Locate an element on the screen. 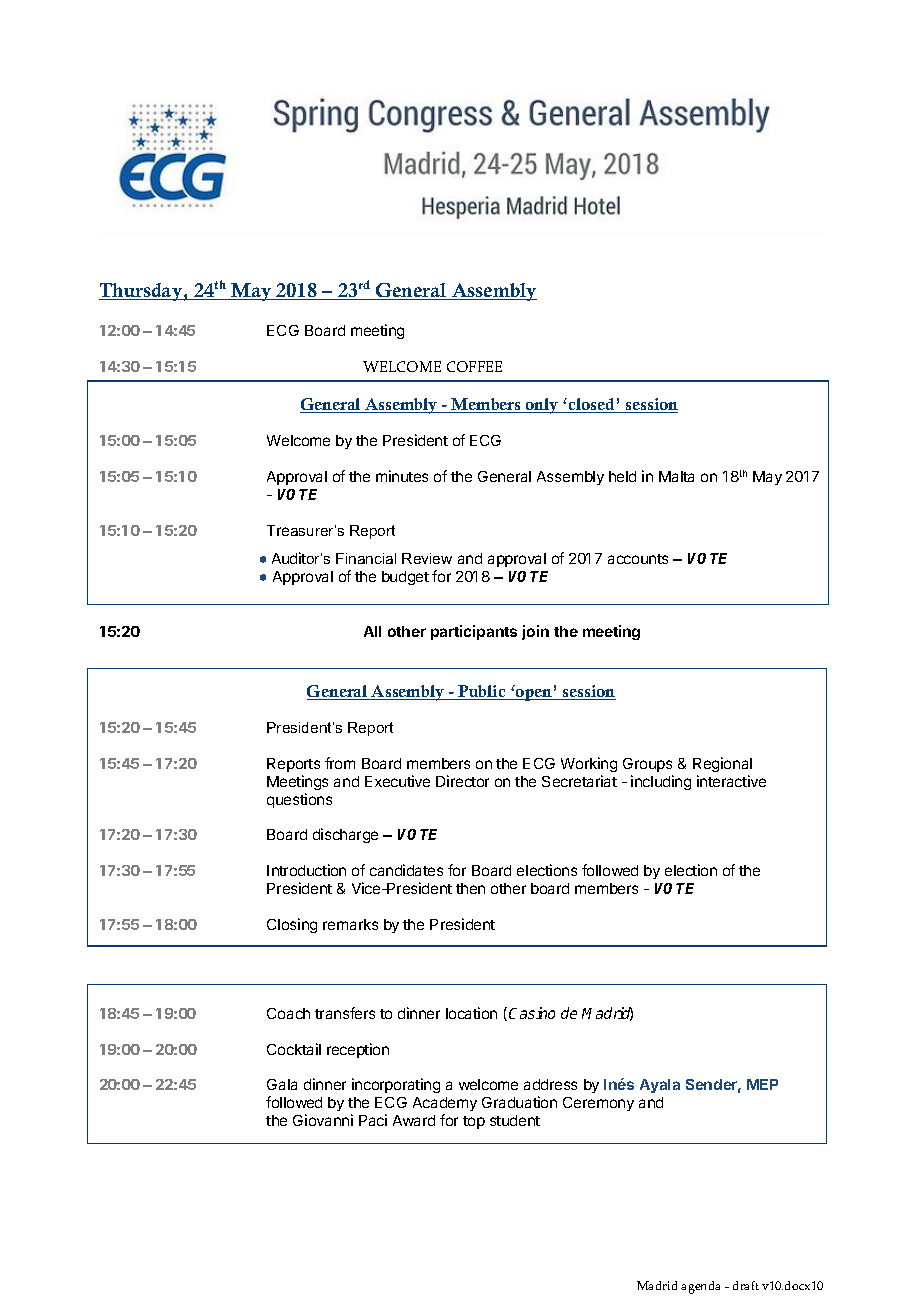 The image size is (924, 1308). Malta is located at coordinates (676, 476).
